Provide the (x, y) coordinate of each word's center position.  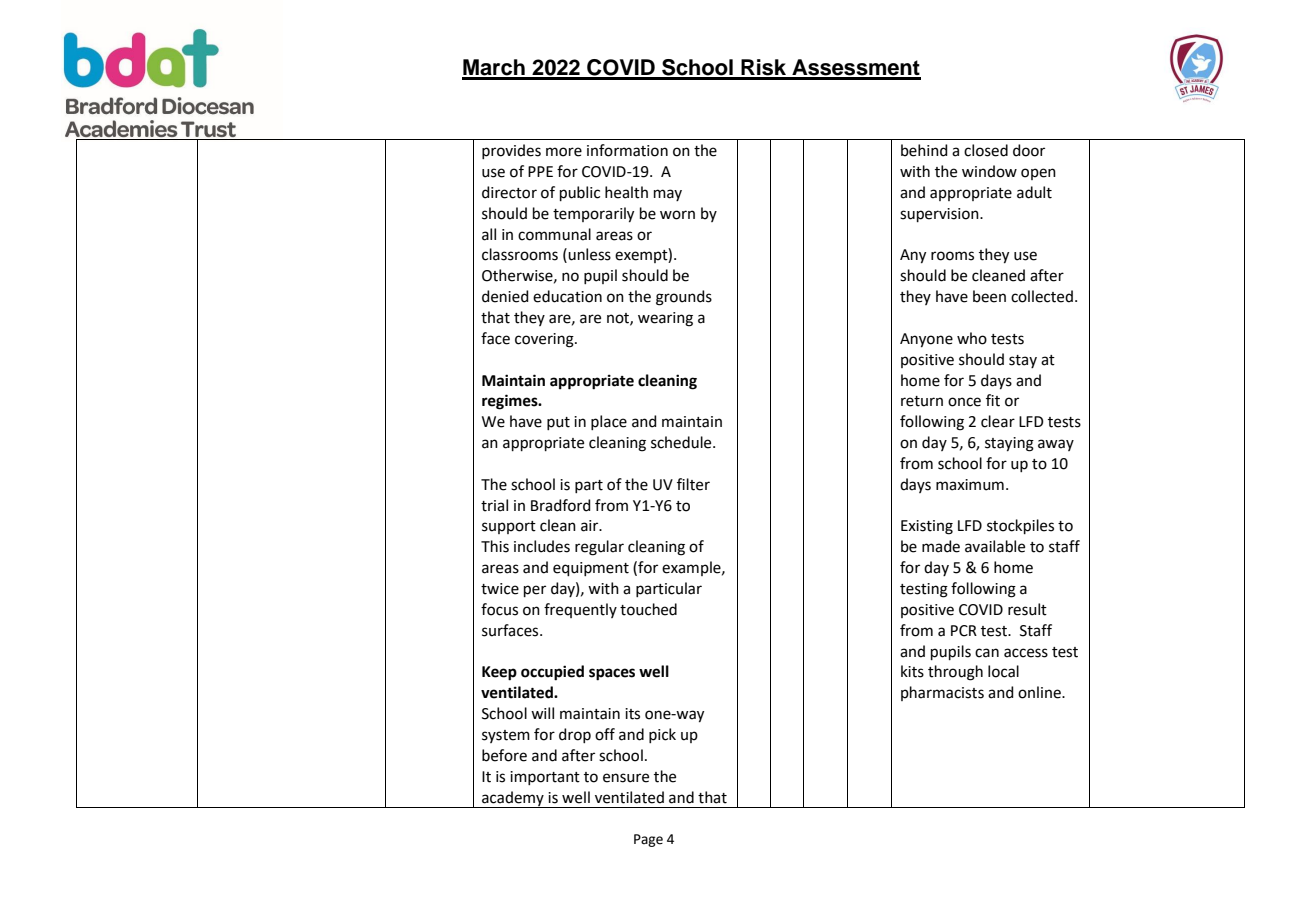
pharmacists (942, 693)
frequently (580, 610)
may (668, 195)
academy (513, 799)
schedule (682, 442)
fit (993, 400)
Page (648, 840)
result (1027, 609)
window (989, 171)
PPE (540, 171)
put (558, 423)
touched (648, 609)
